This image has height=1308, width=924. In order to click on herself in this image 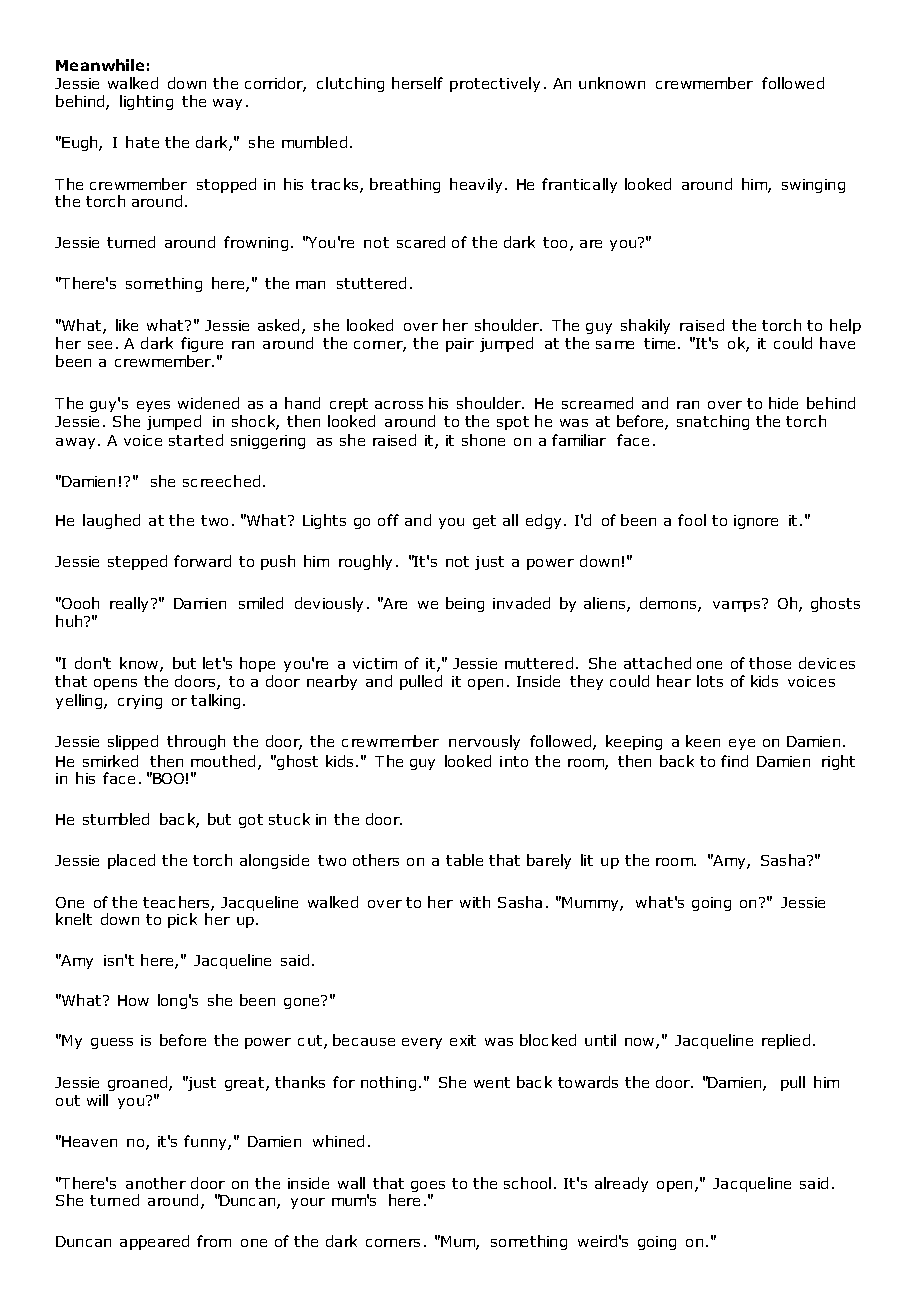, I will do `click(417, 83)`.
